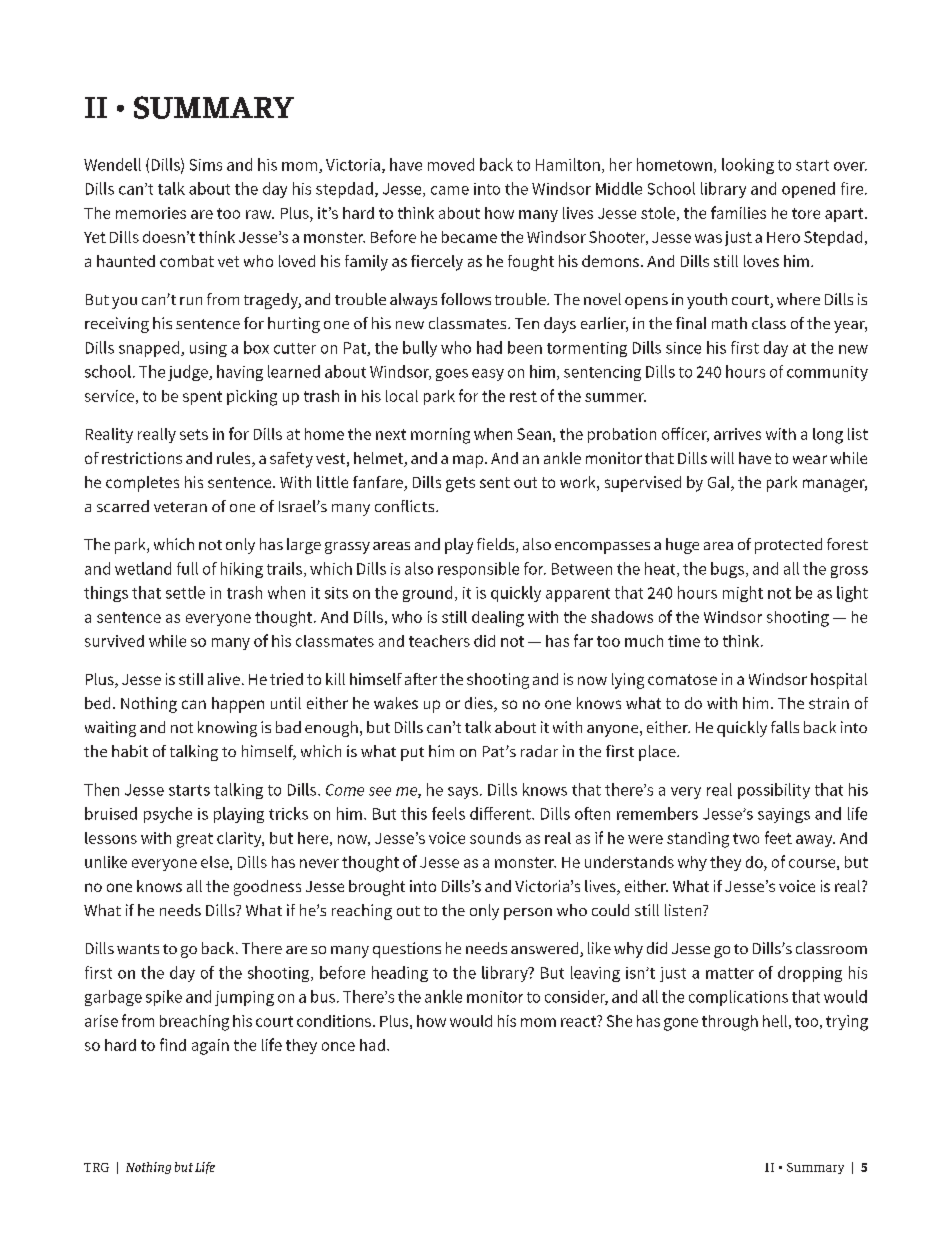 This screenshot has height=1233, width=952. Describe the element at coordinates (439, 641) in the screenshot. I see `teachers` at that location.
